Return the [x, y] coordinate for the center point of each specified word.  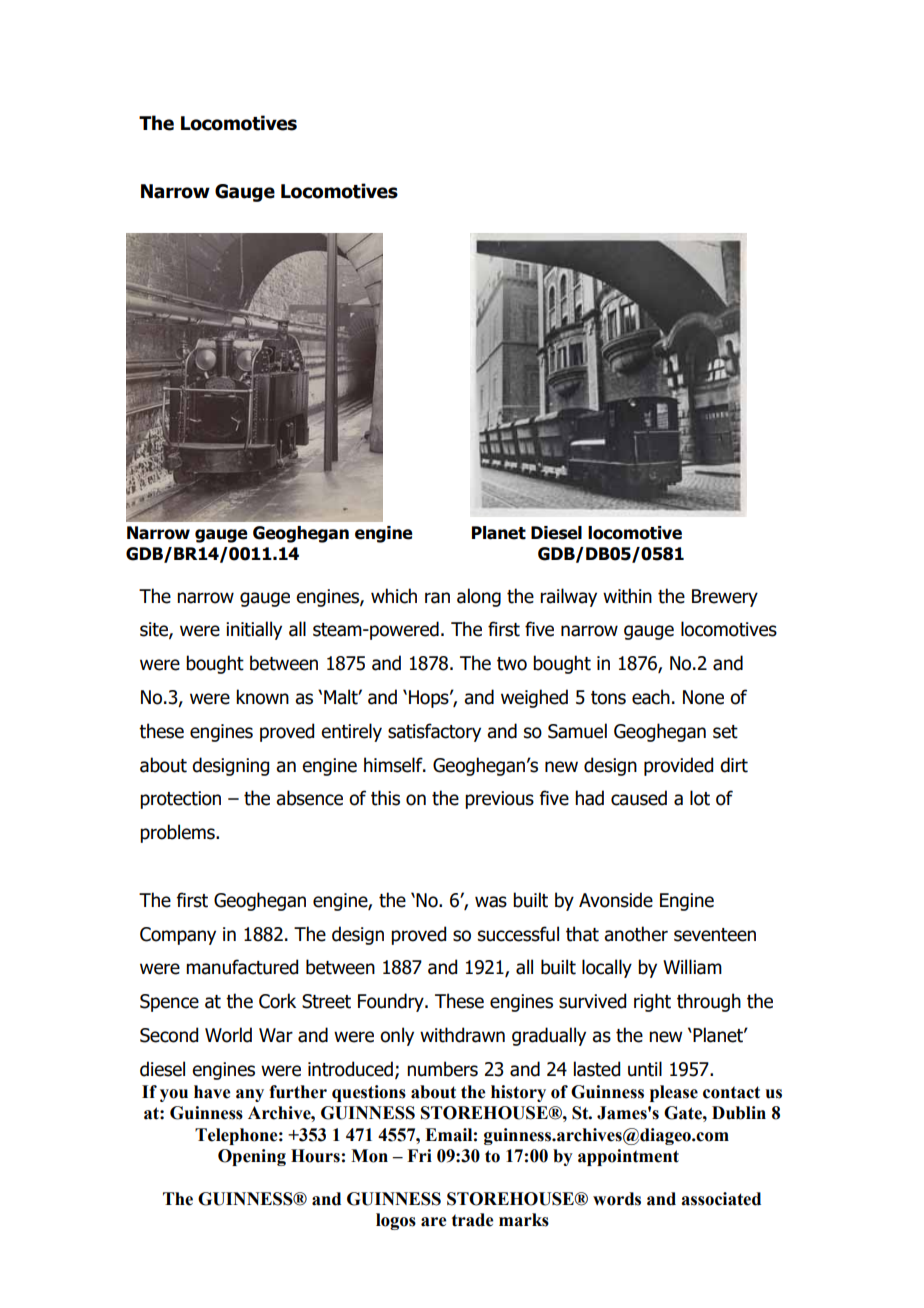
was [491, 902]
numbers [442, 1069]
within [627, 596]
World [228, 1035]
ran [437, 598]
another [636, 934]
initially [254, 630]
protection [180, 800]
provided [678, 766]
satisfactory [434, 732]
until [645, 1069]
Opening [252, 1157]
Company [178, 936]
